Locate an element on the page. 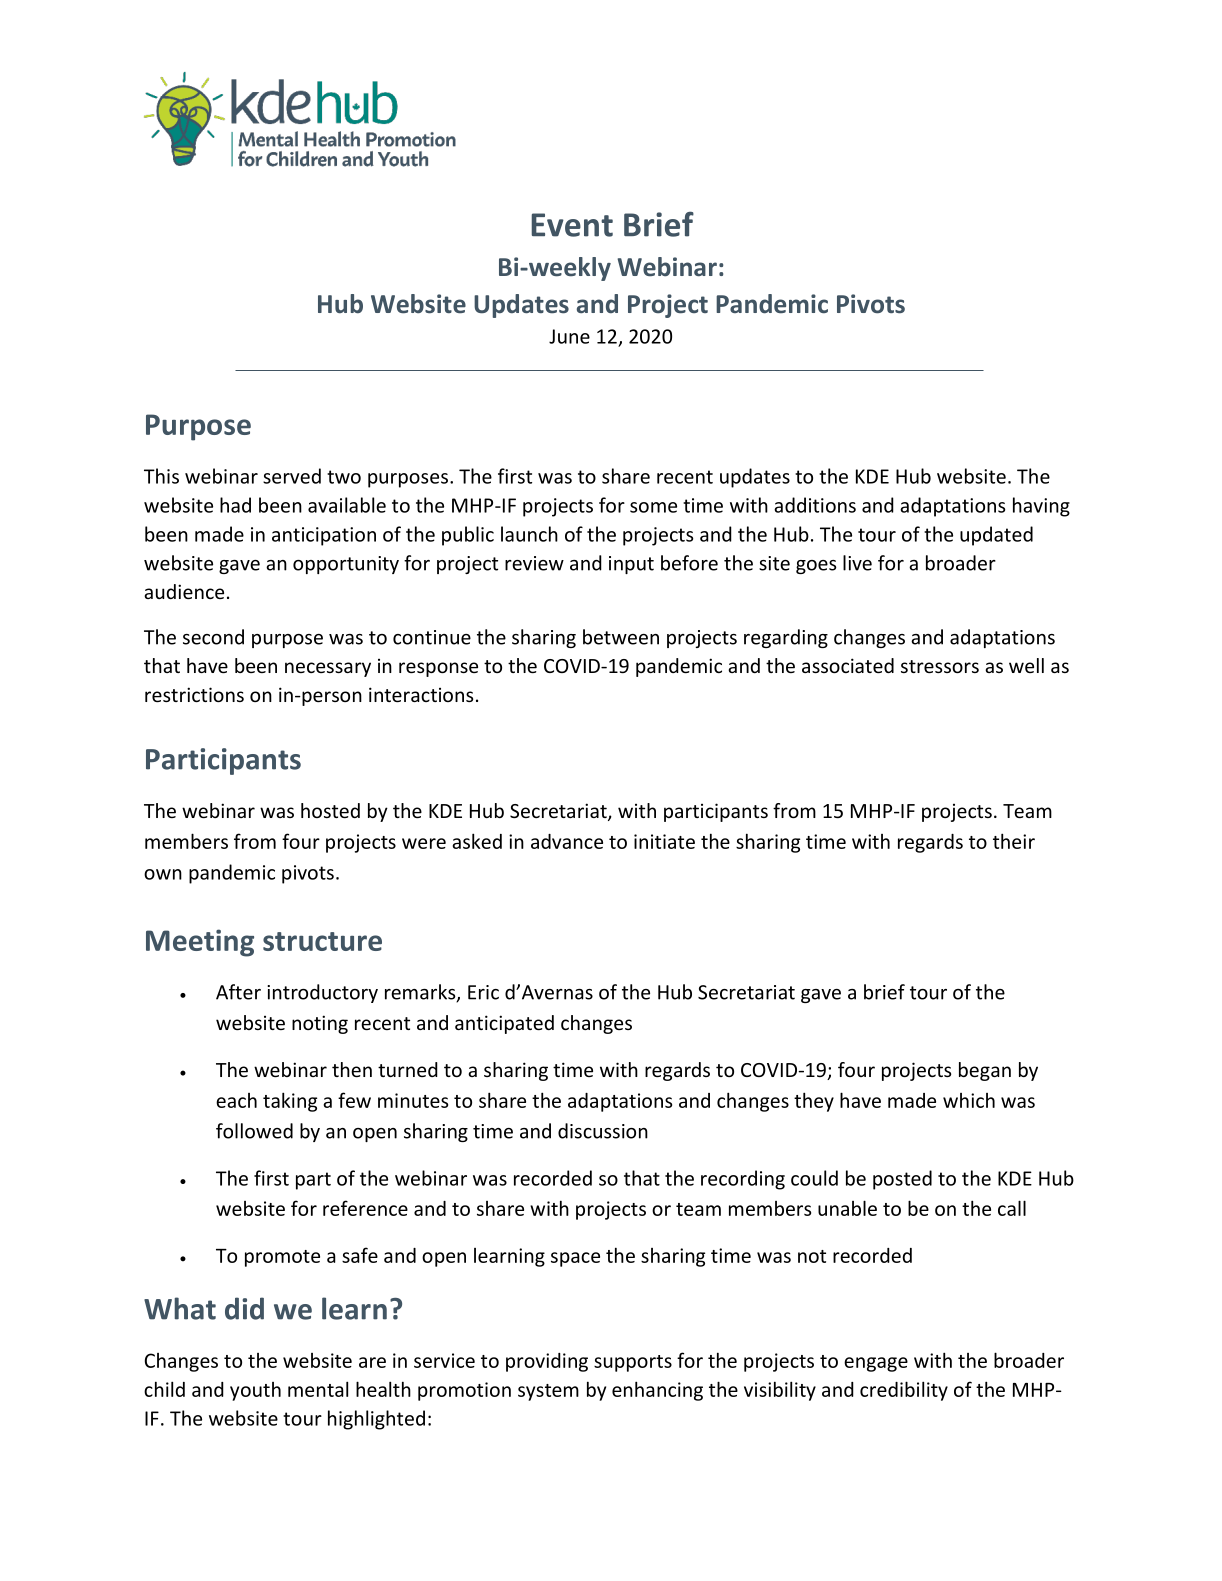  youth is located at coordinates (255, 1391).
